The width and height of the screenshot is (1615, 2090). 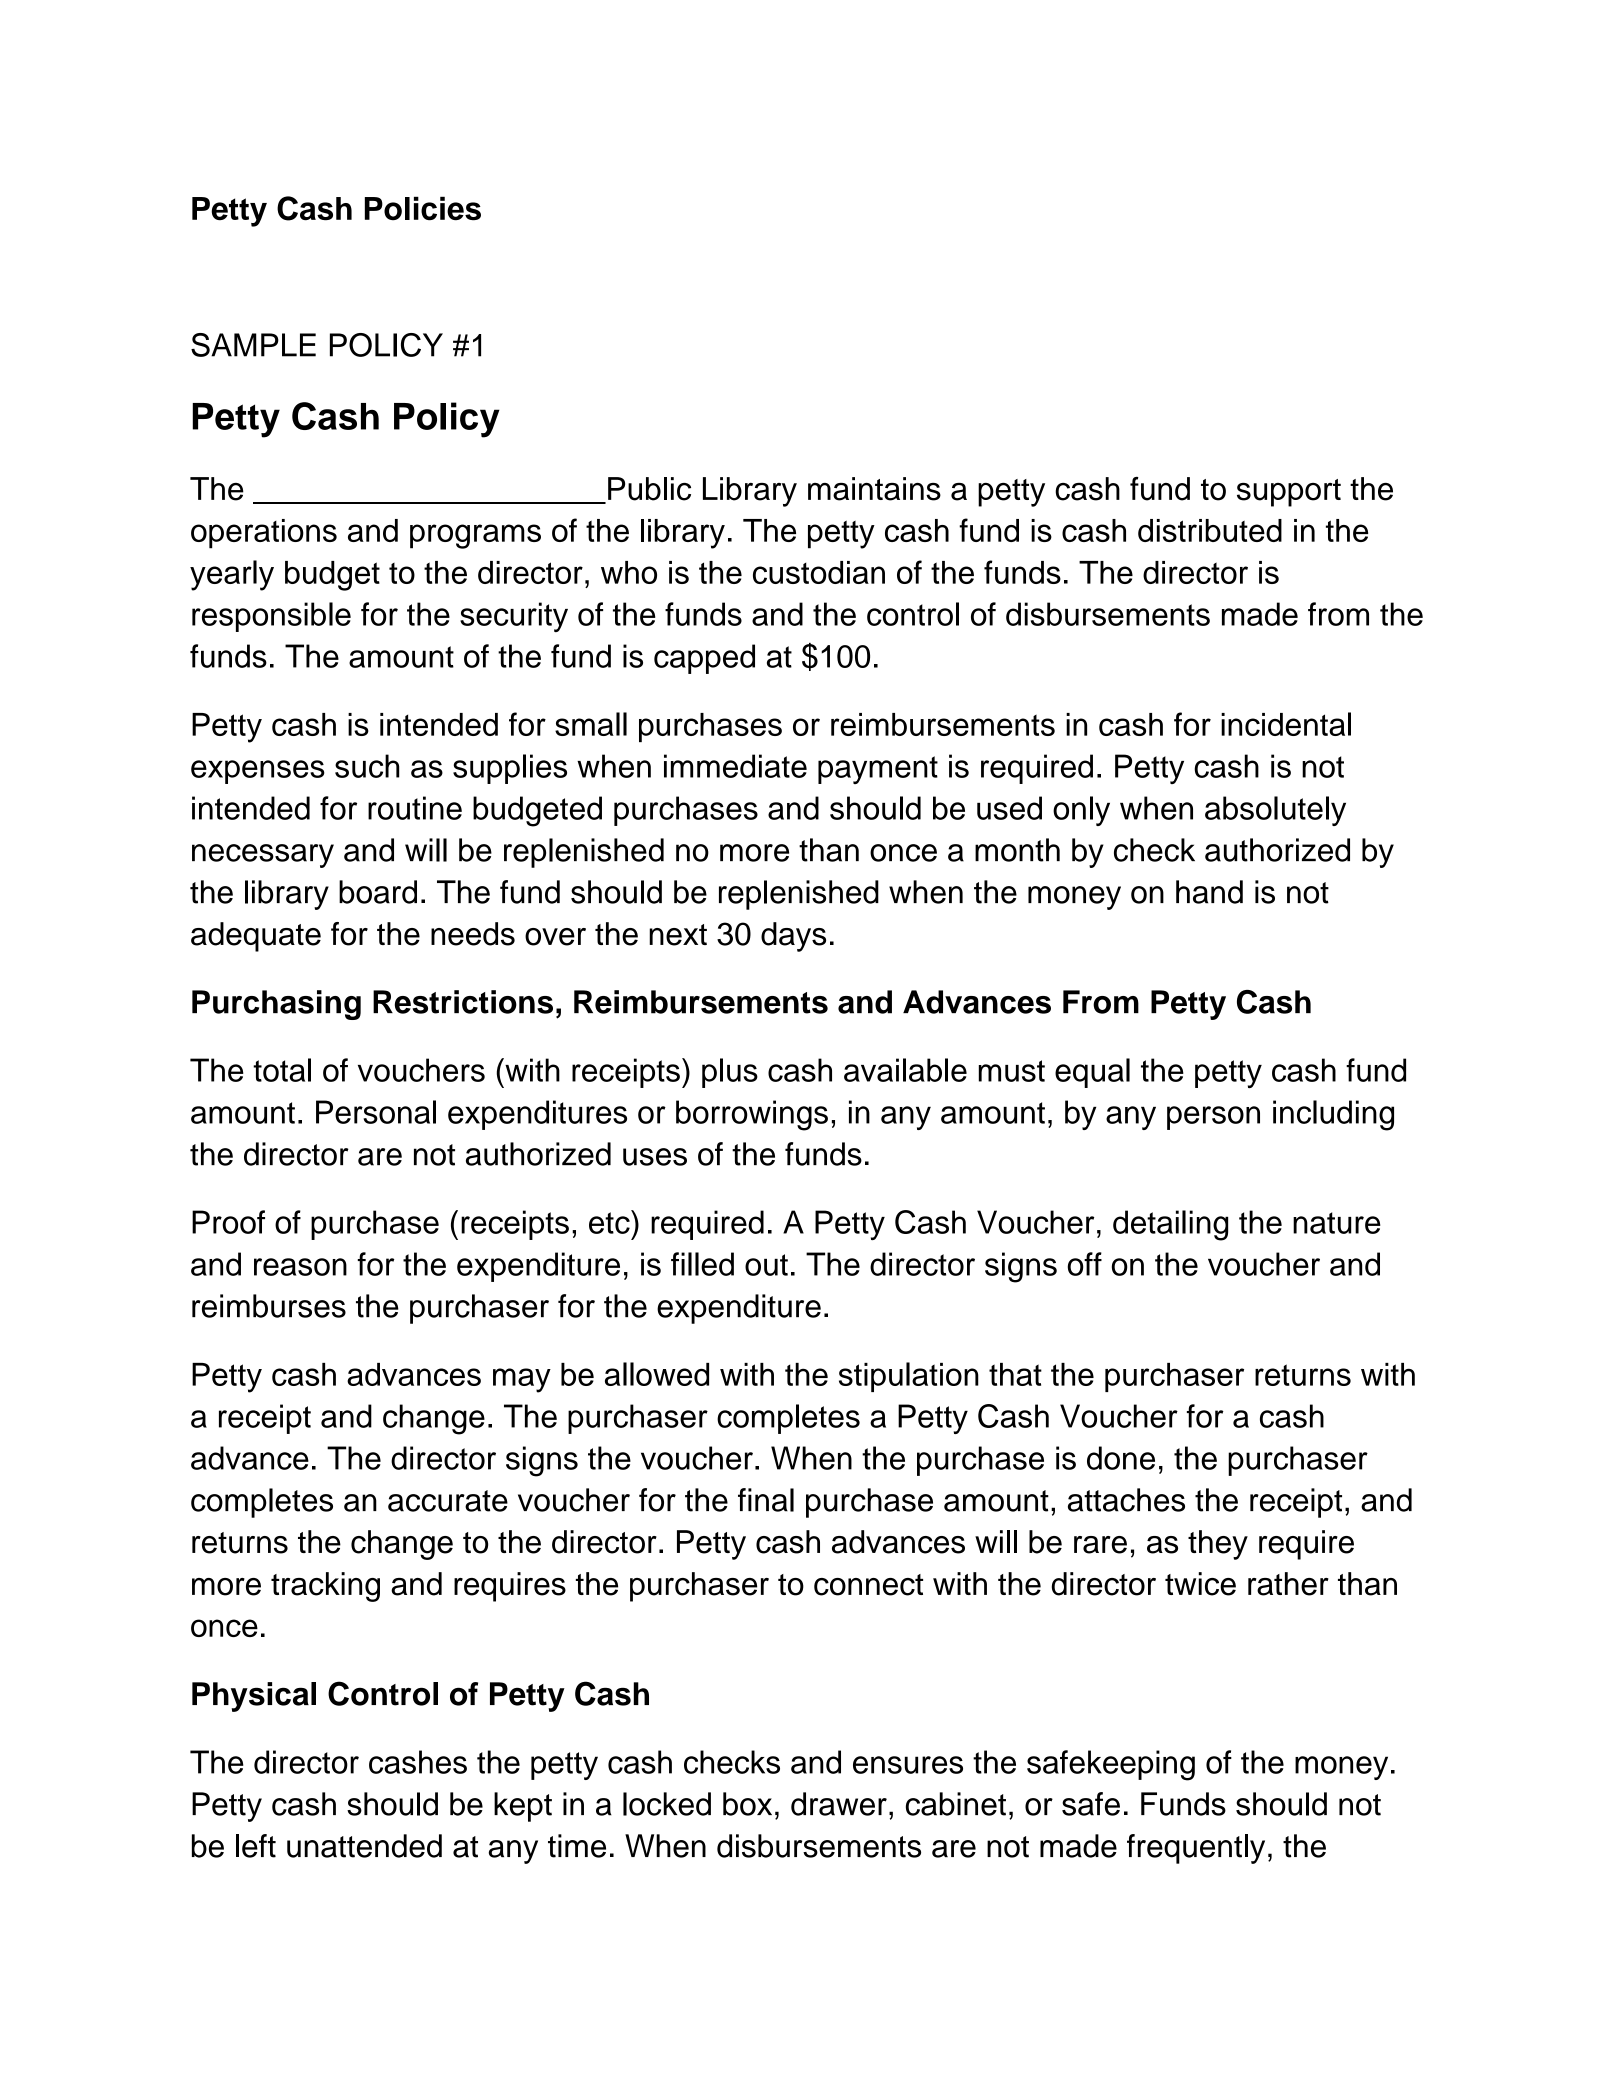 What do you see at coordinates (423, 208) in the screenshot?
I see `Policies` at bounding box center [423, 208].
